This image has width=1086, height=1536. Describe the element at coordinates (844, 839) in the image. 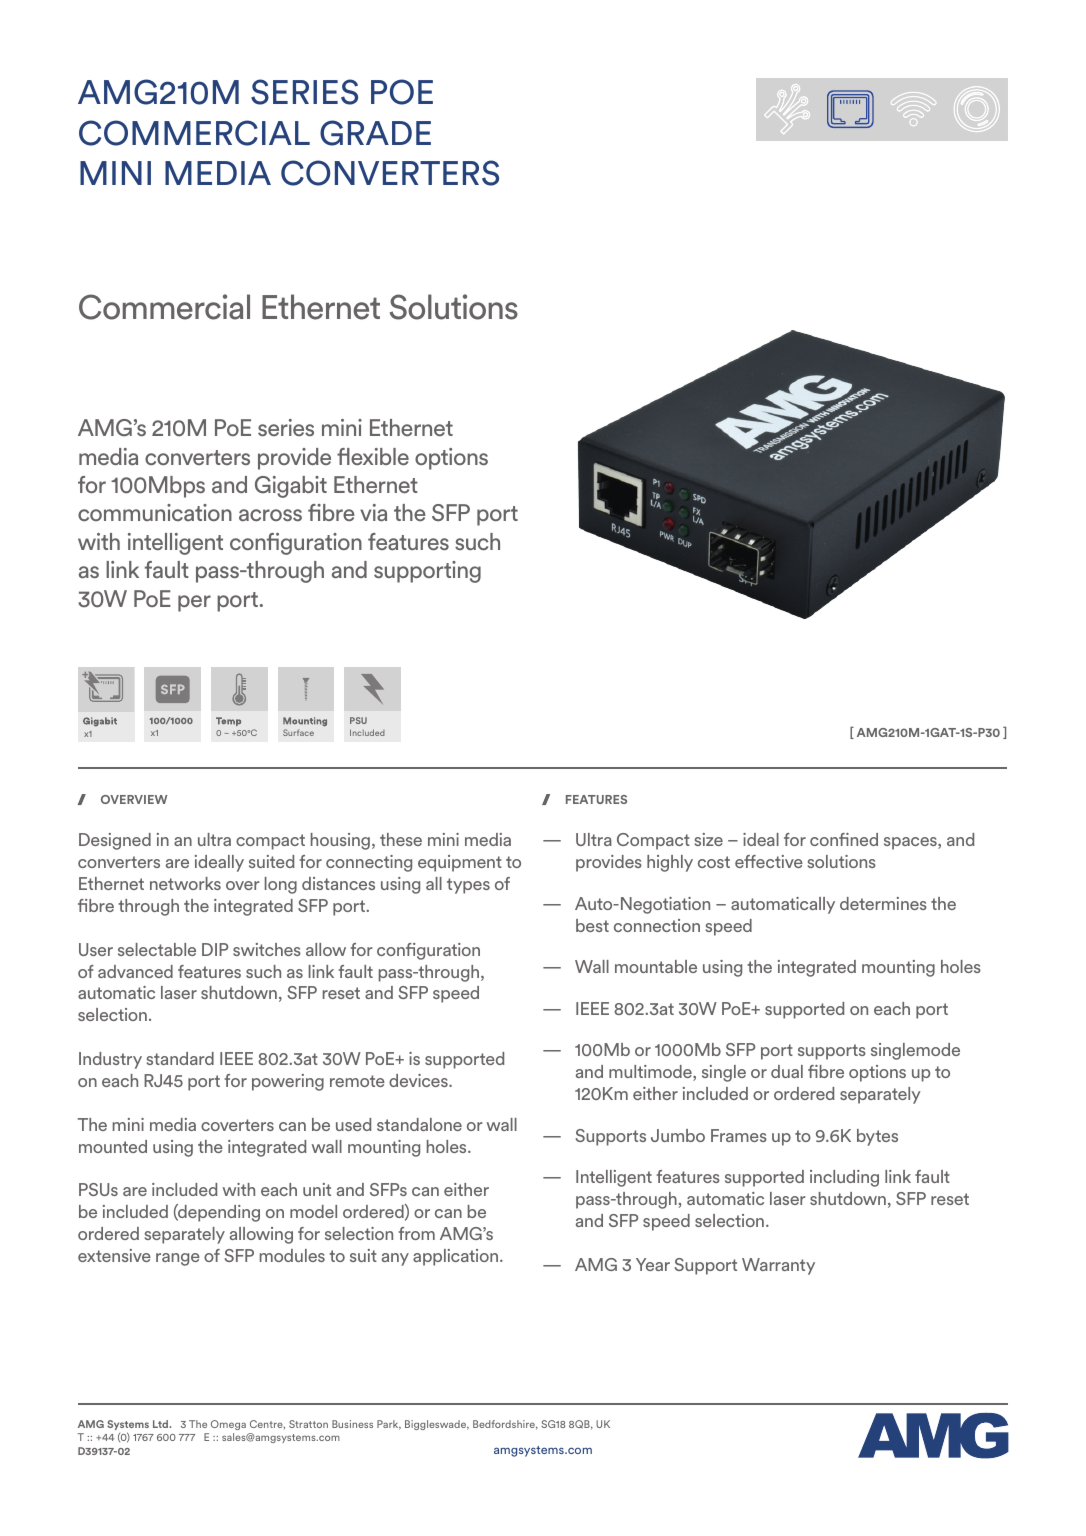

I see `confined` at that location.
